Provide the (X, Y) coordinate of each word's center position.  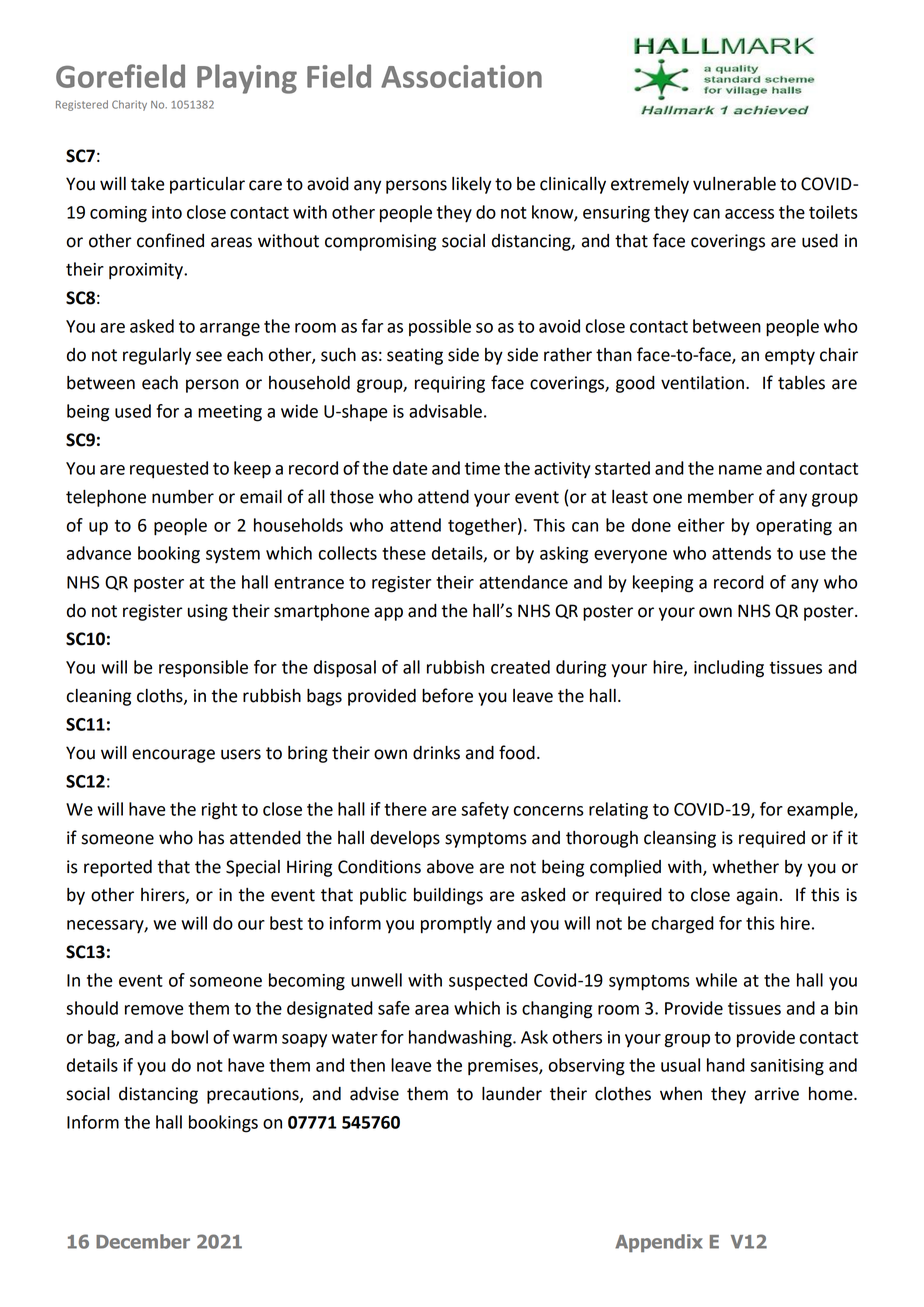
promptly (456, 925)
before (447, 695)
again (757, 896)
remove (154, 1010)
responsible (203, 669)
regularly (157, 356)
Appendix (659, 1243)
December (143, 1241)
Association (461, 76)
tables (801, 383)
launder (512, 1094)
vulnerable (734, 184)
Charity (129, 105)
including (729, 669)
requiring (450, 384)
